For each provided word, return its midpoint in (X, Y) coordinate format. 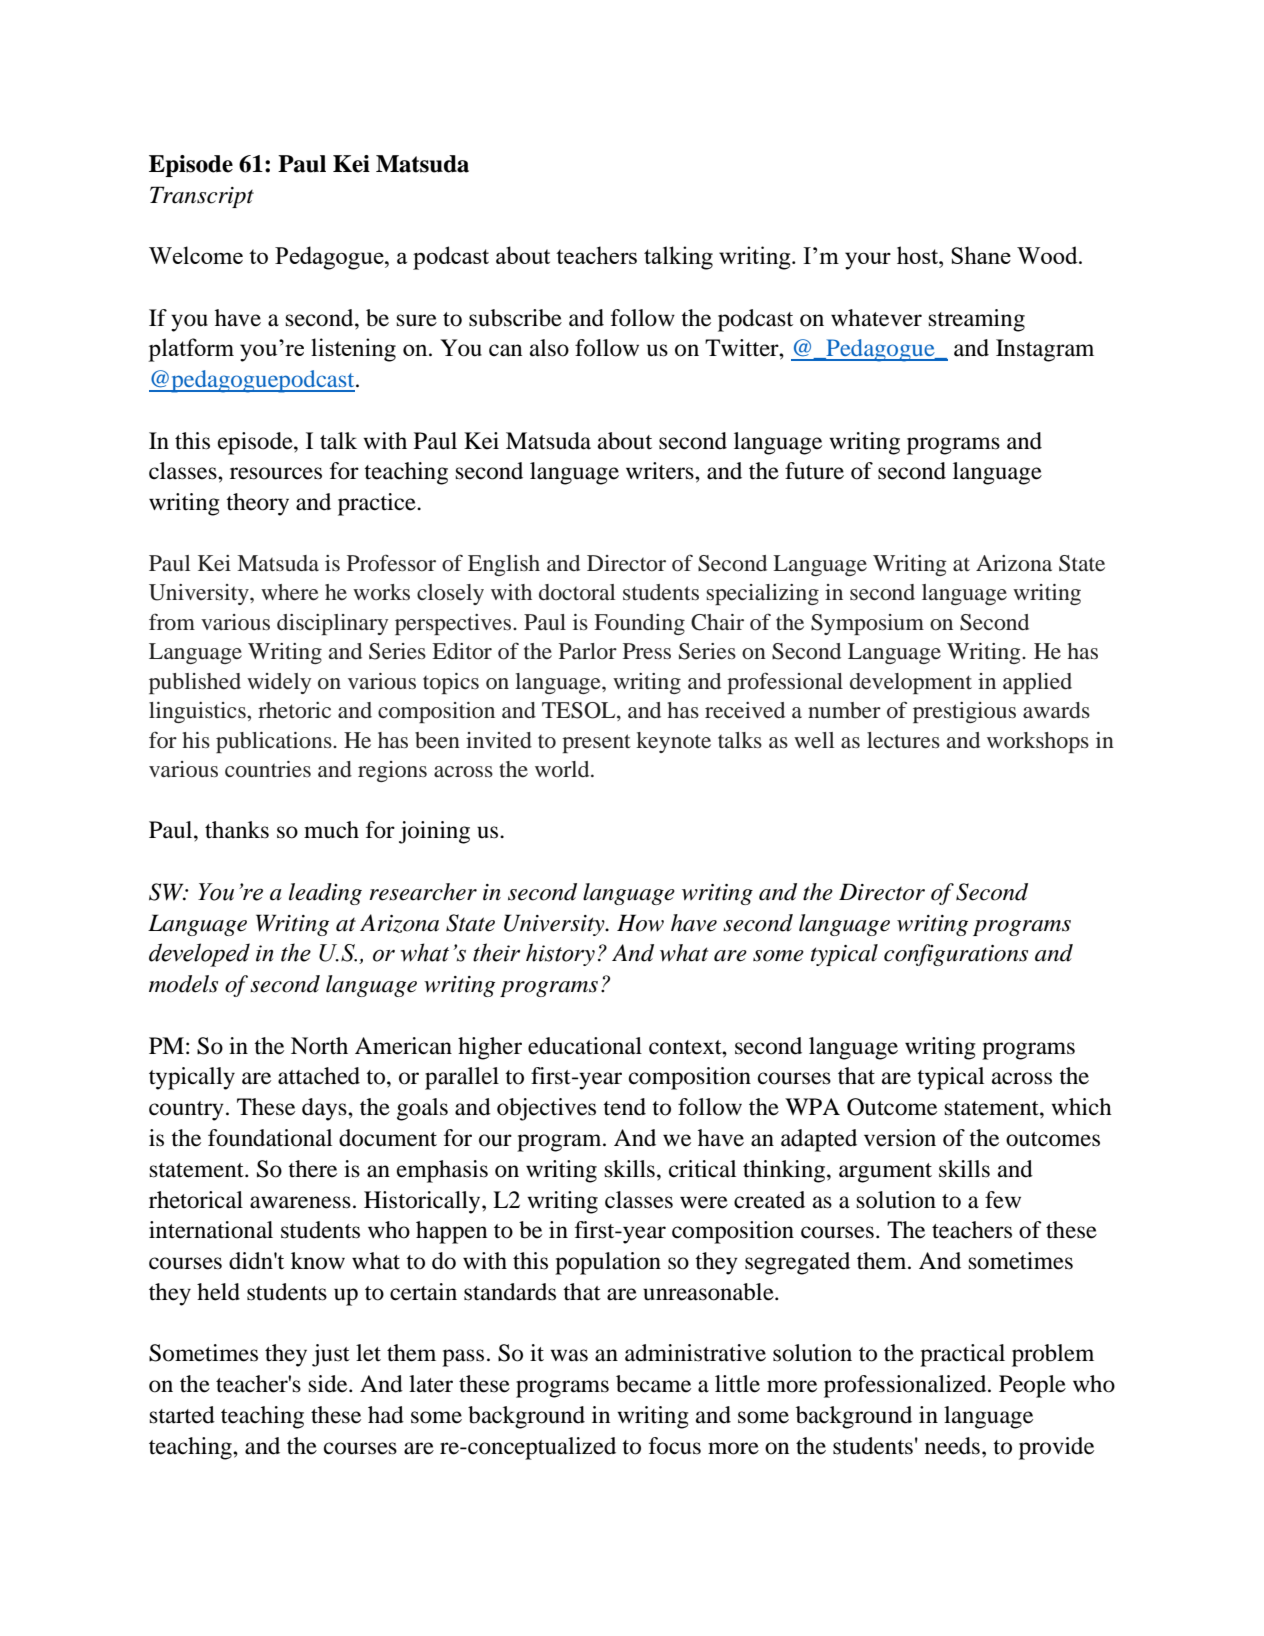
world (563, 769)
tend (624, 1107)
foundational (270, 1138)
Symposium (867, 624)
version (900, 1138)
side (329, 1384)
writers (661, 471)
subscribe (515, 318)
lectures (903, 740)
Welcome (196, 255)
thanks (237, 830)
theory (257, 504)
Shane (981, 255)
